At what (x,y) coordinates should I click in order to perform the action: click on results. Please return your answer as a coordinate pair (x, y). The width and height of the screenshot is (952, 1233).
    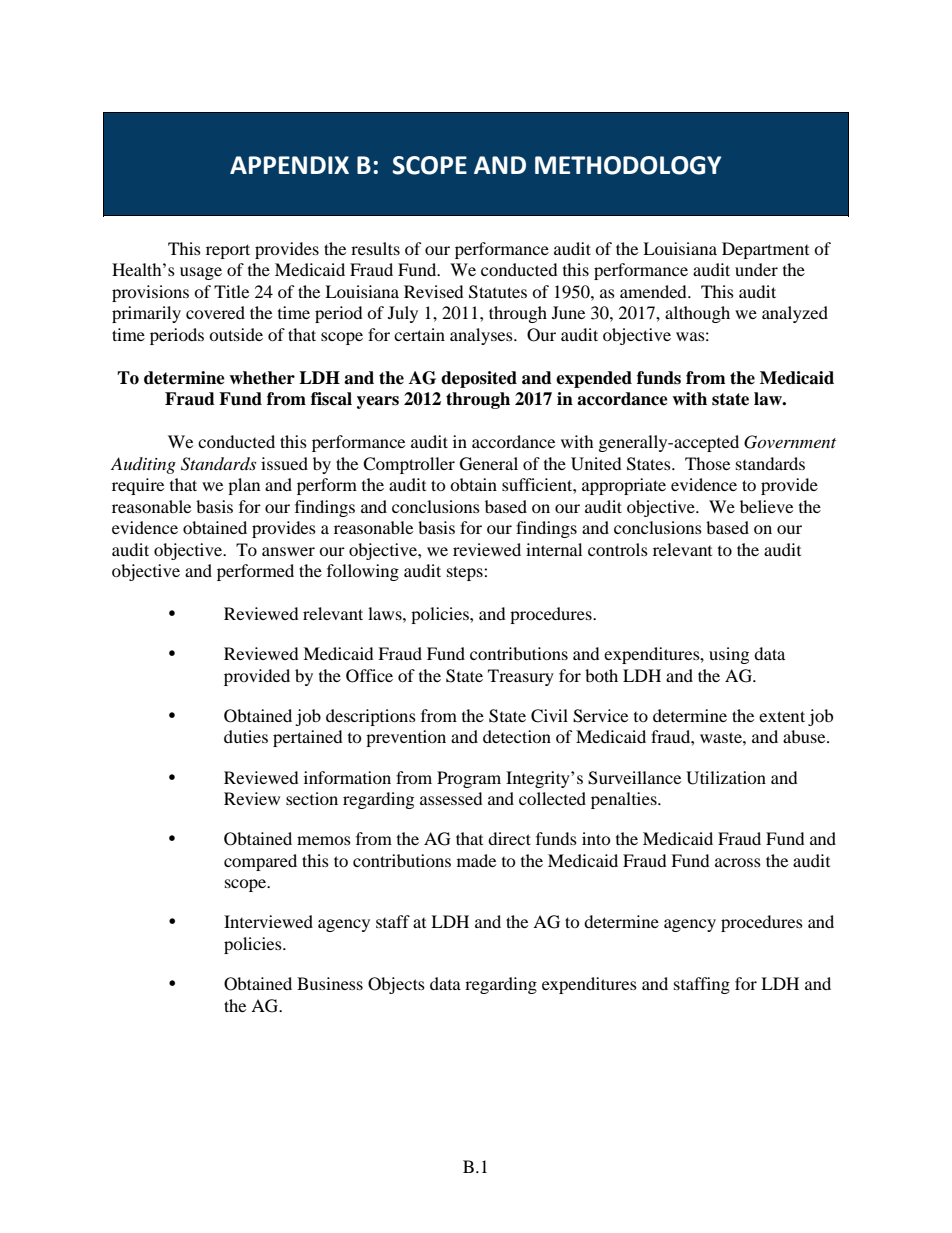
    Looking at the image, I should click on (375, 248).
